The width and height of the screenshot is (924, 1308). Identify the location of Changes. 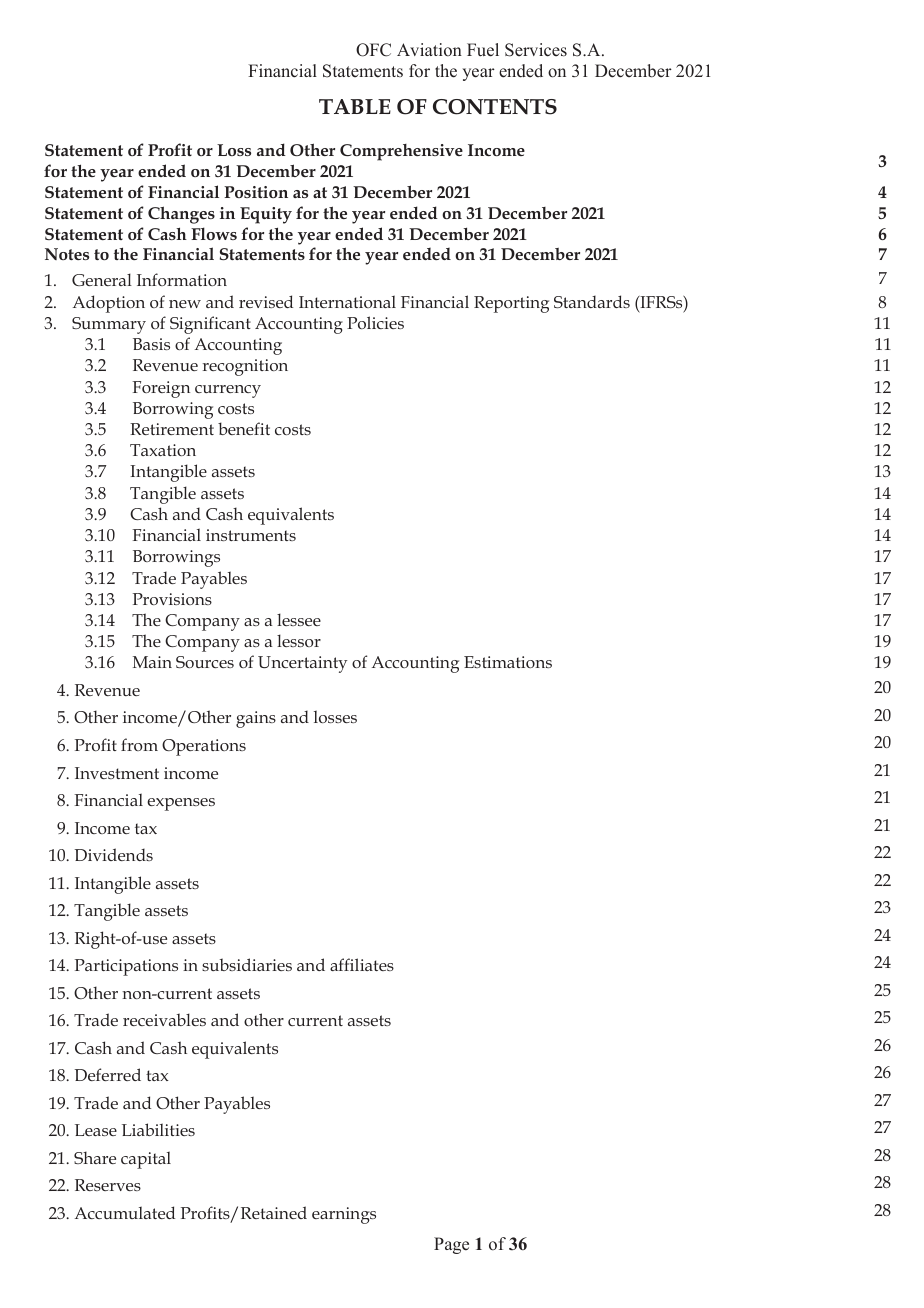
(181, 215).
